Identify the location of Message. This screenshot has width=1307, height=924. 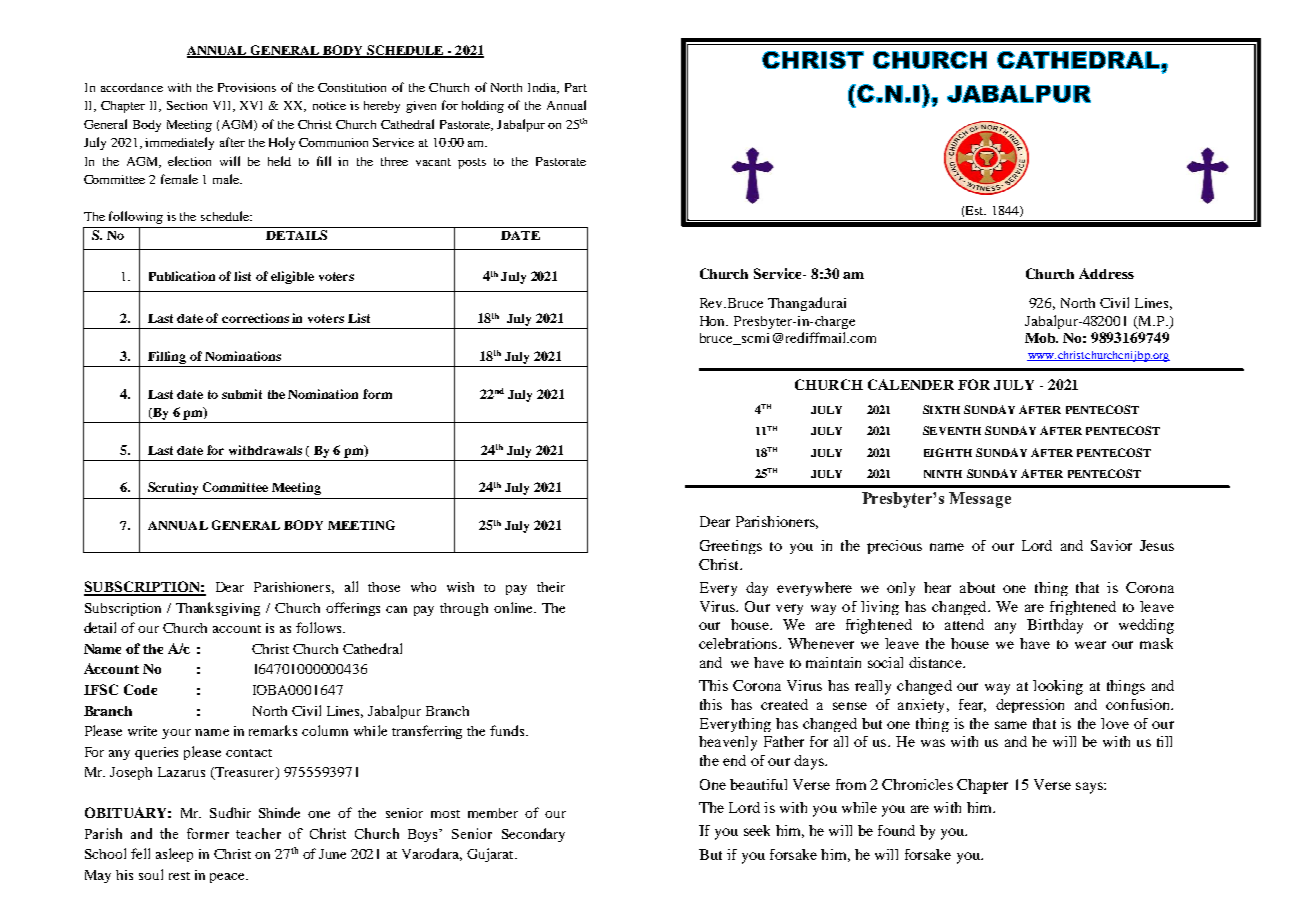
(980, 500).
